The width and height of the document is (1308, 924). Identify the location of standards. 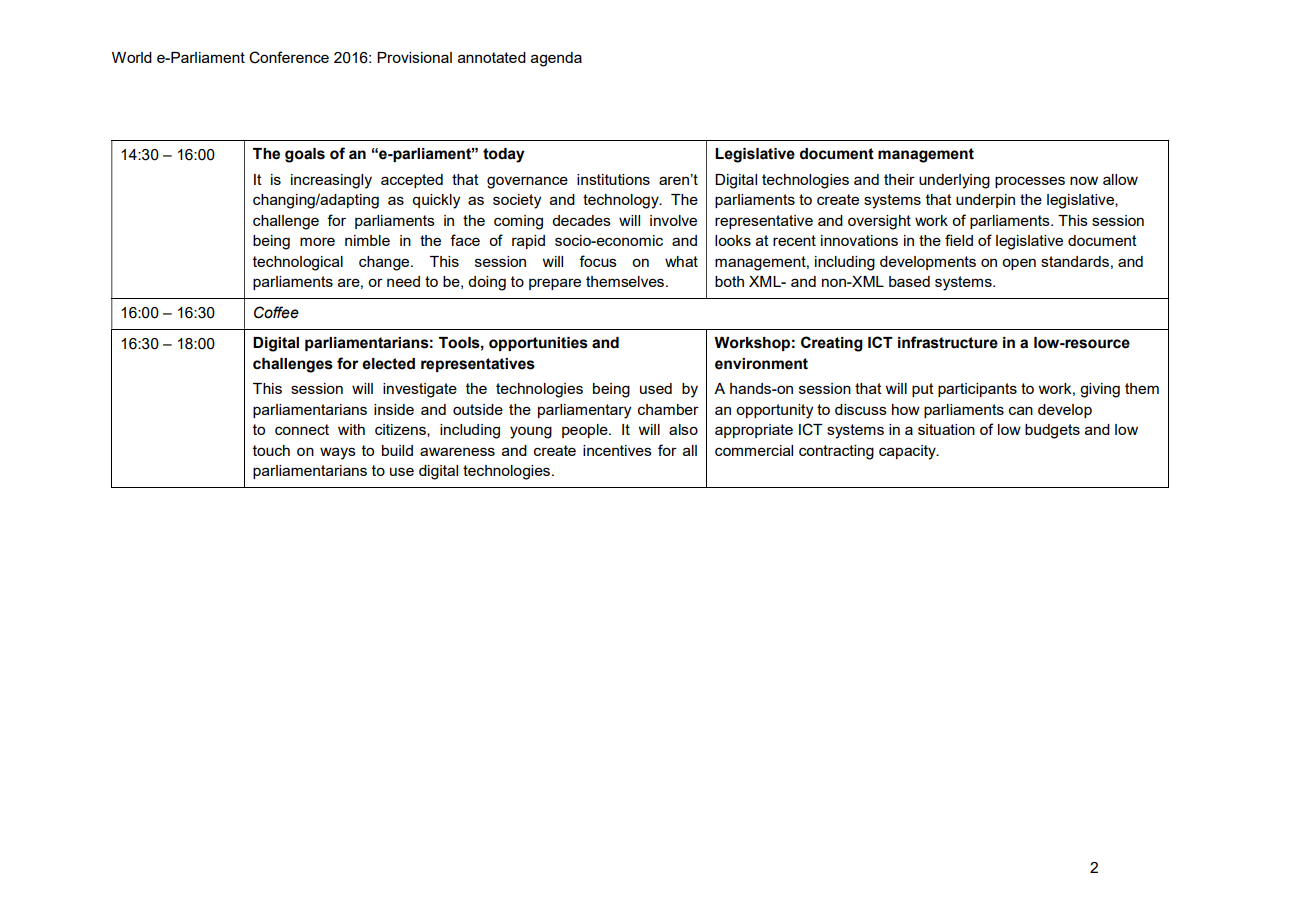
(1075, 261).
